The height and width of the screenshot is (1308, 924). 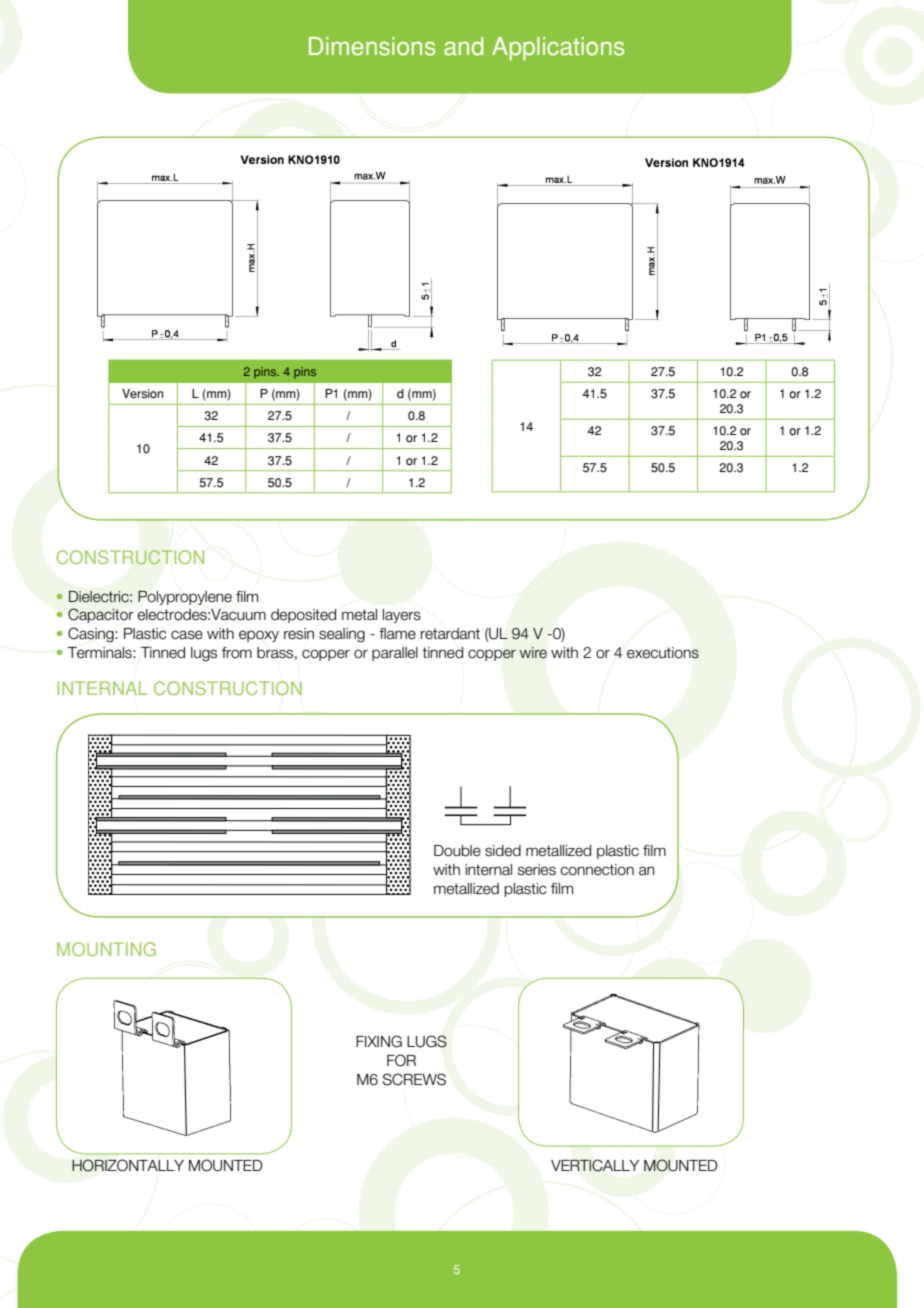 What do you see at coordinates (414, 1079) in the screenshot?
I see `SCREWS` at bounding box center [414, 1079].
